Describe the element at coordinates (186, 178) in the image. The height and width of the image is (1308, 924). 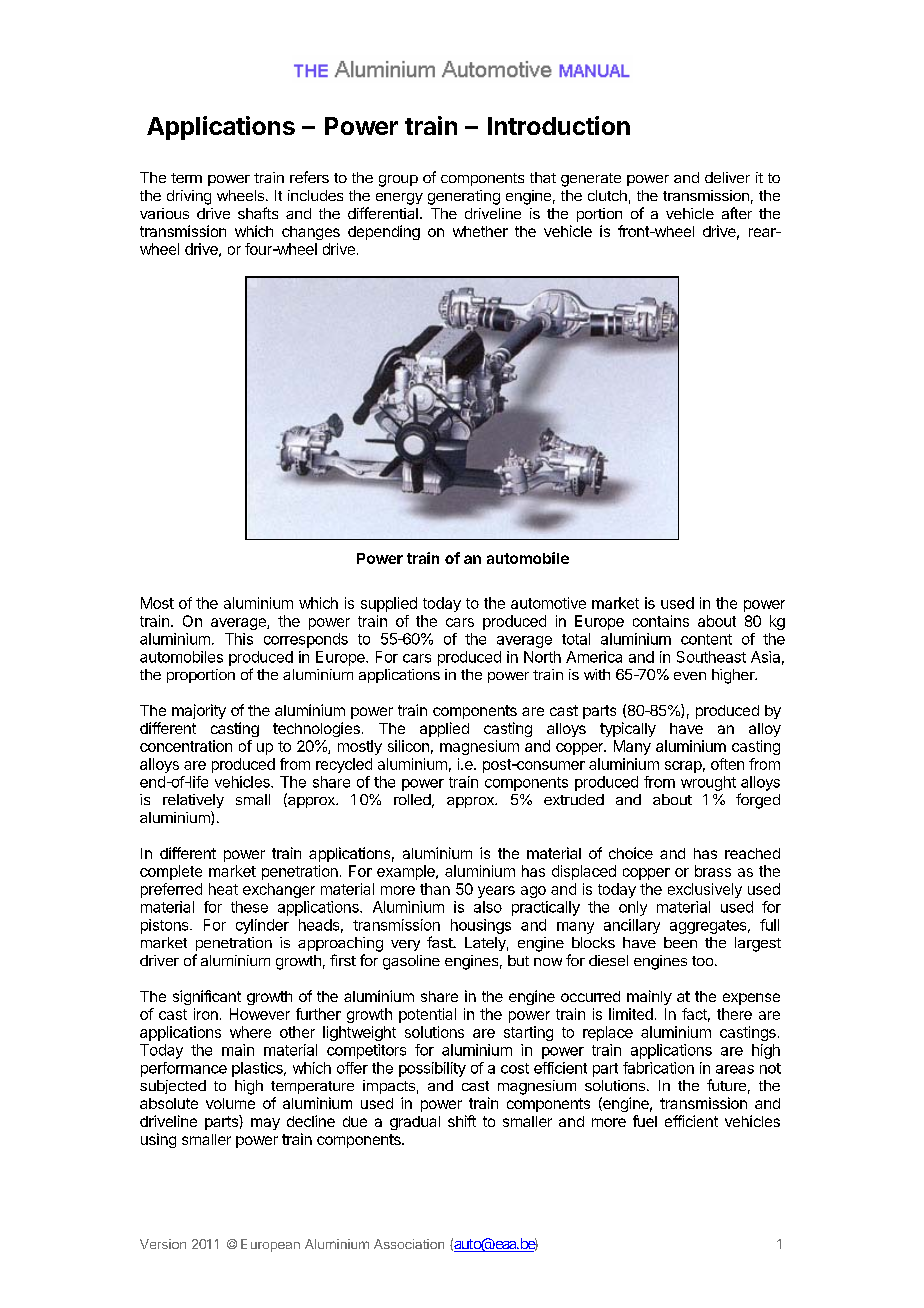
I see `term` at that location.
